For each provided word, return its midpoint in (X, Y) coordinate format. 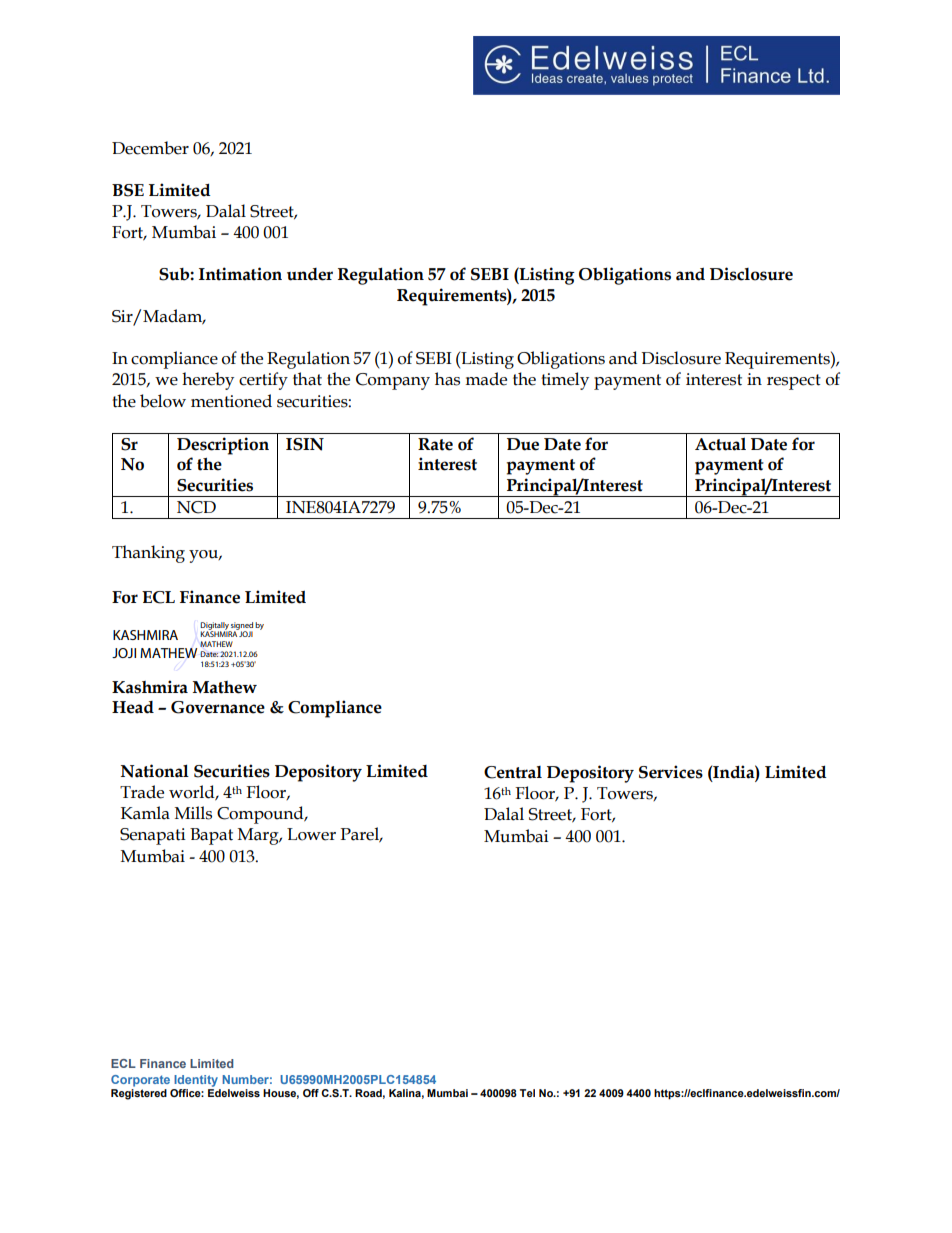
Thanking (148, 554)
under (310, 274)
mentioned (231, 401)
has (447, 379)
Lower (311, 834)
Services (671, 772)
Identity (196, 1081)
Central (513, 772)
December (150, 148)
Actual (720, 444)
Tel (527, 1093)
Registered (139, 1094)
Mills (193, 813)
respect (794, 382)
